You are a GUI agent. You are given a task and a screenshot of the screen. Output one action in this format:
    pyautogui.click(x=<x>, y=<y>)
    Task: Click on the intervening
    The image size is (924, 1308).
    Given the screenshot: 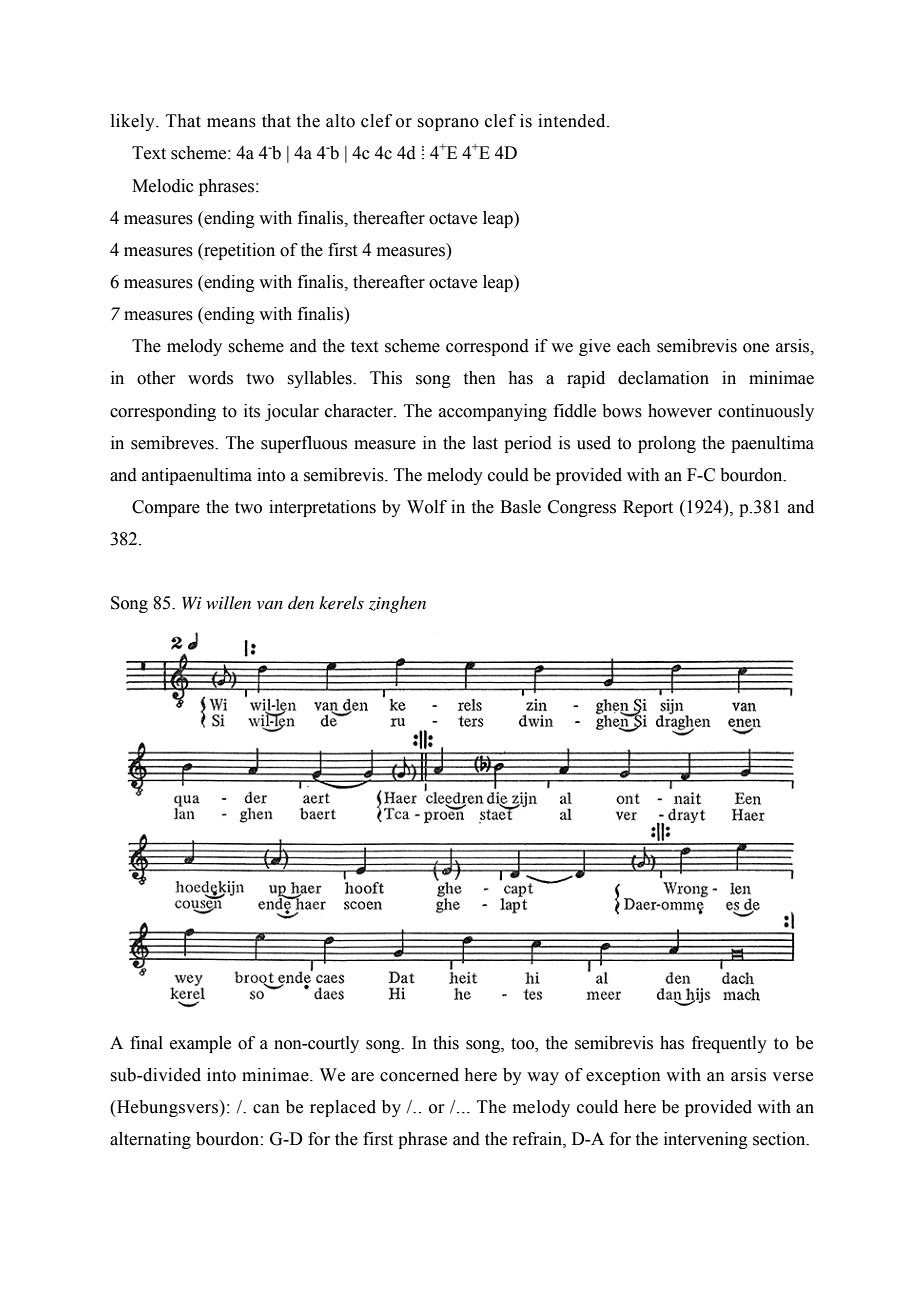 What is the action you would take?
    pyautogui.click(x=706, y=1140)
